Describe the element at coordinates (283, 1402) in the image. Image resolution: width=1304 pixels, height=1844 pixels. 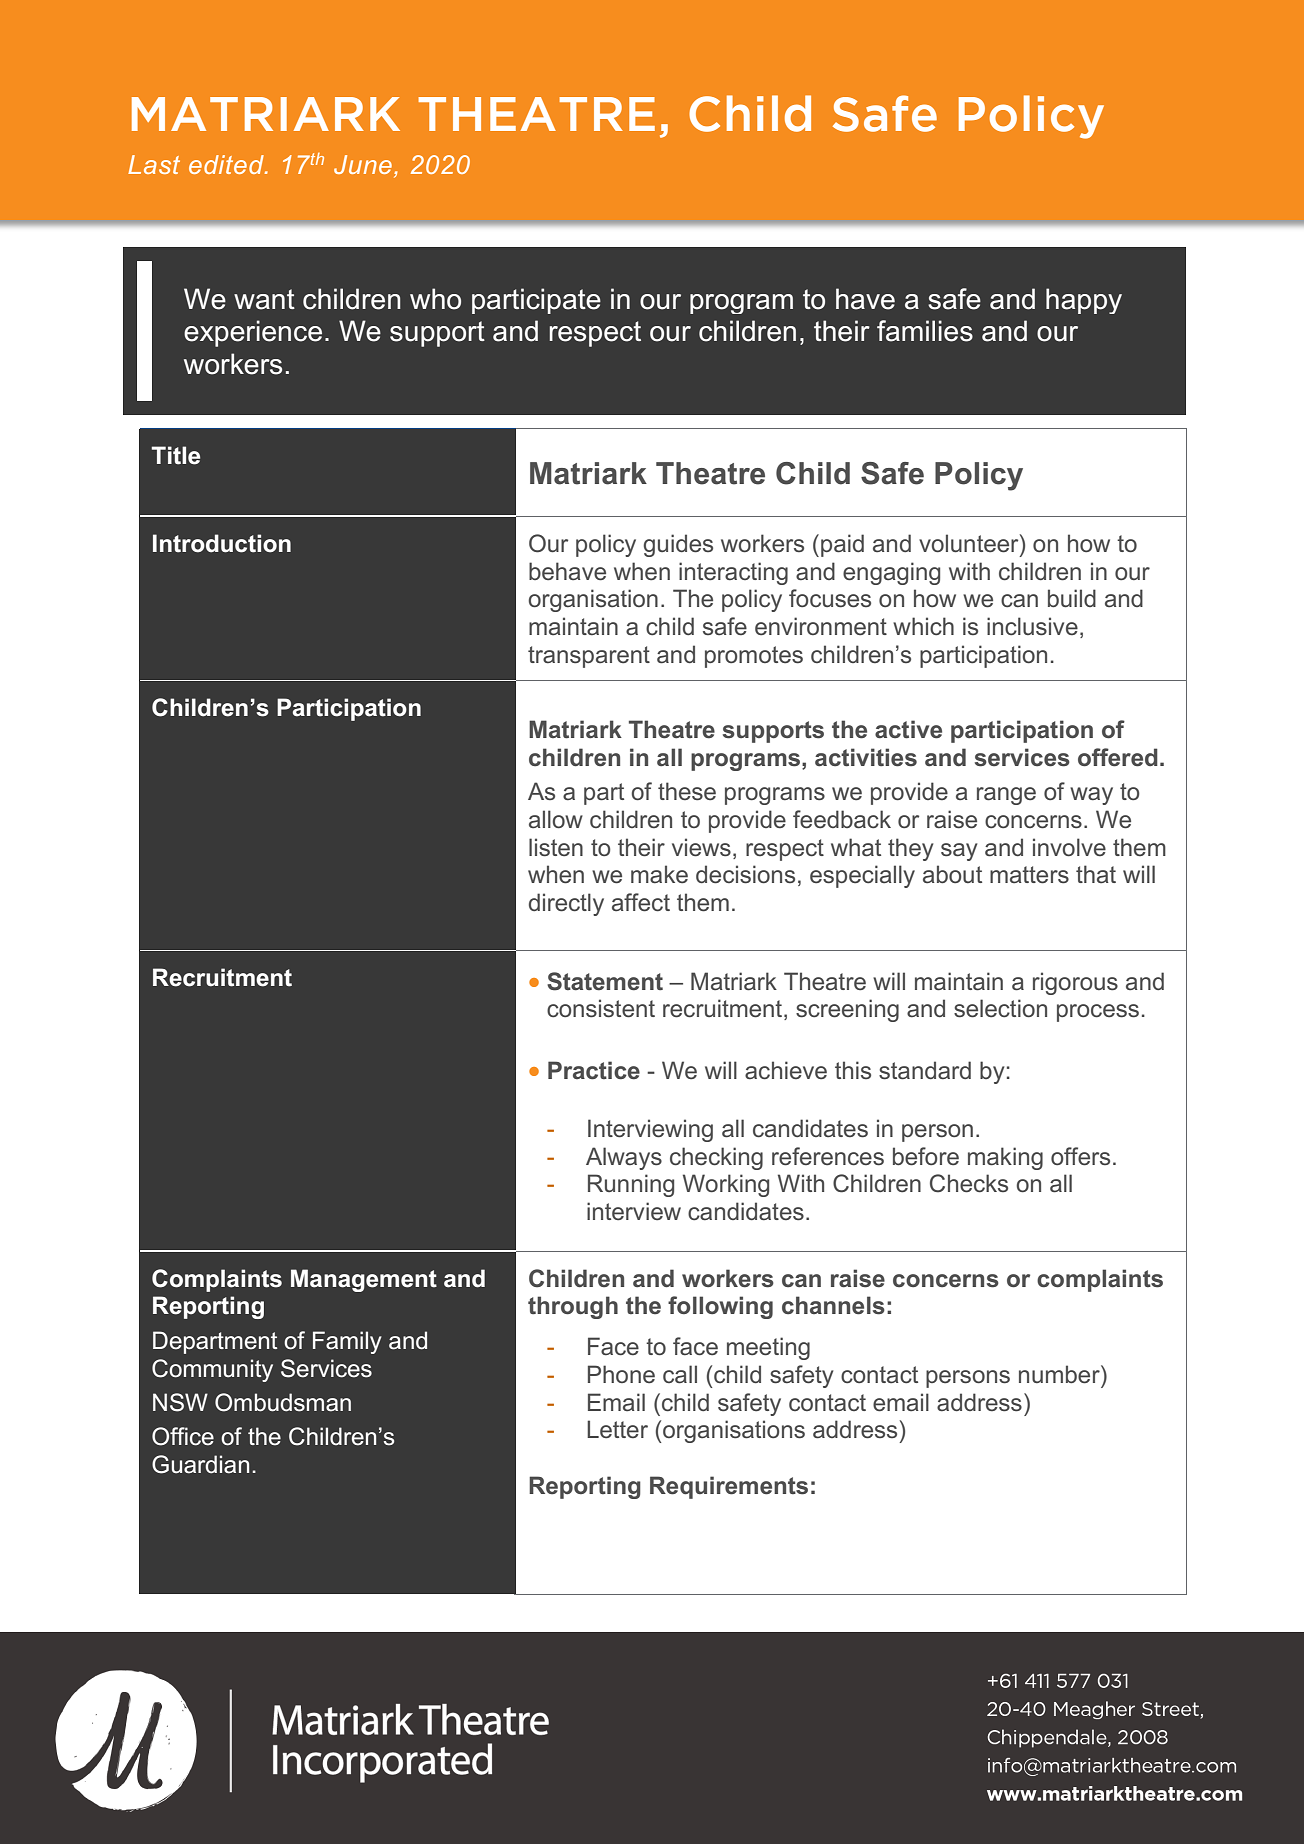
I see `Ombudsman` at that location.
